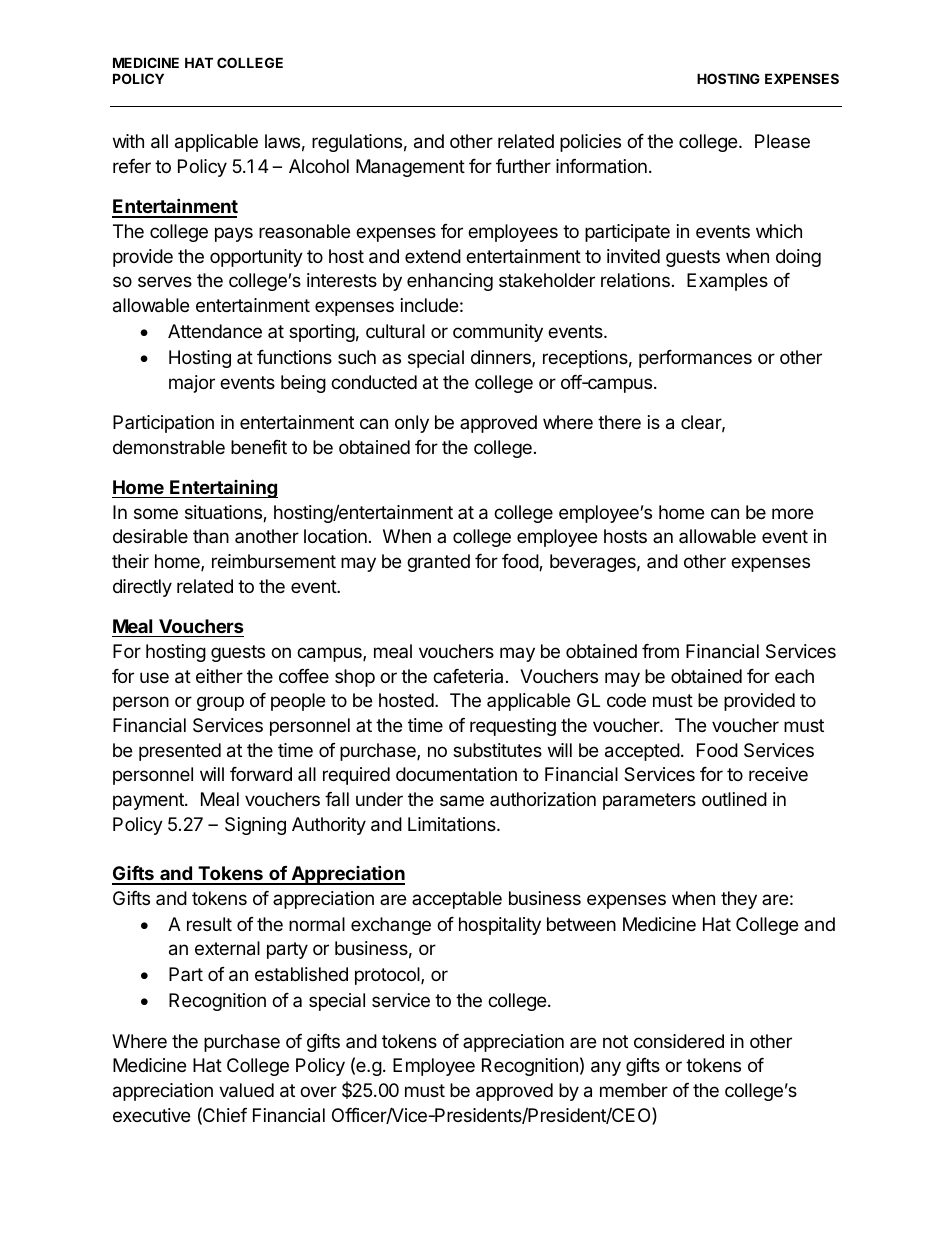 This screenshot has width=952, height=1233. Describe the element at coordinates (219, 676) in the screenshot. I see `either` at that location.
